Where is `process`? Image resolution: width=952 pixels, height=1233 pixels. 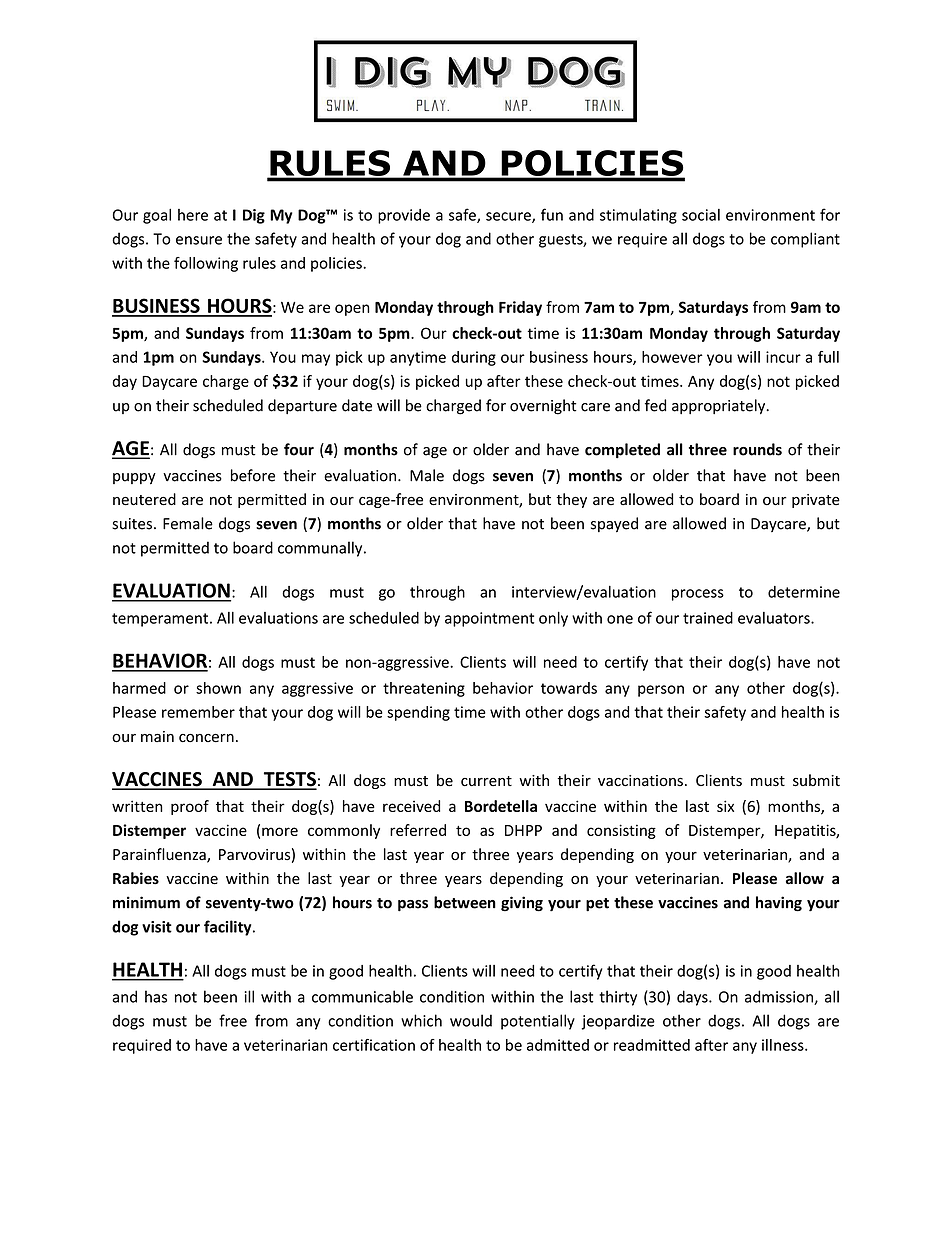
process is located at coordinates (698, 595).
